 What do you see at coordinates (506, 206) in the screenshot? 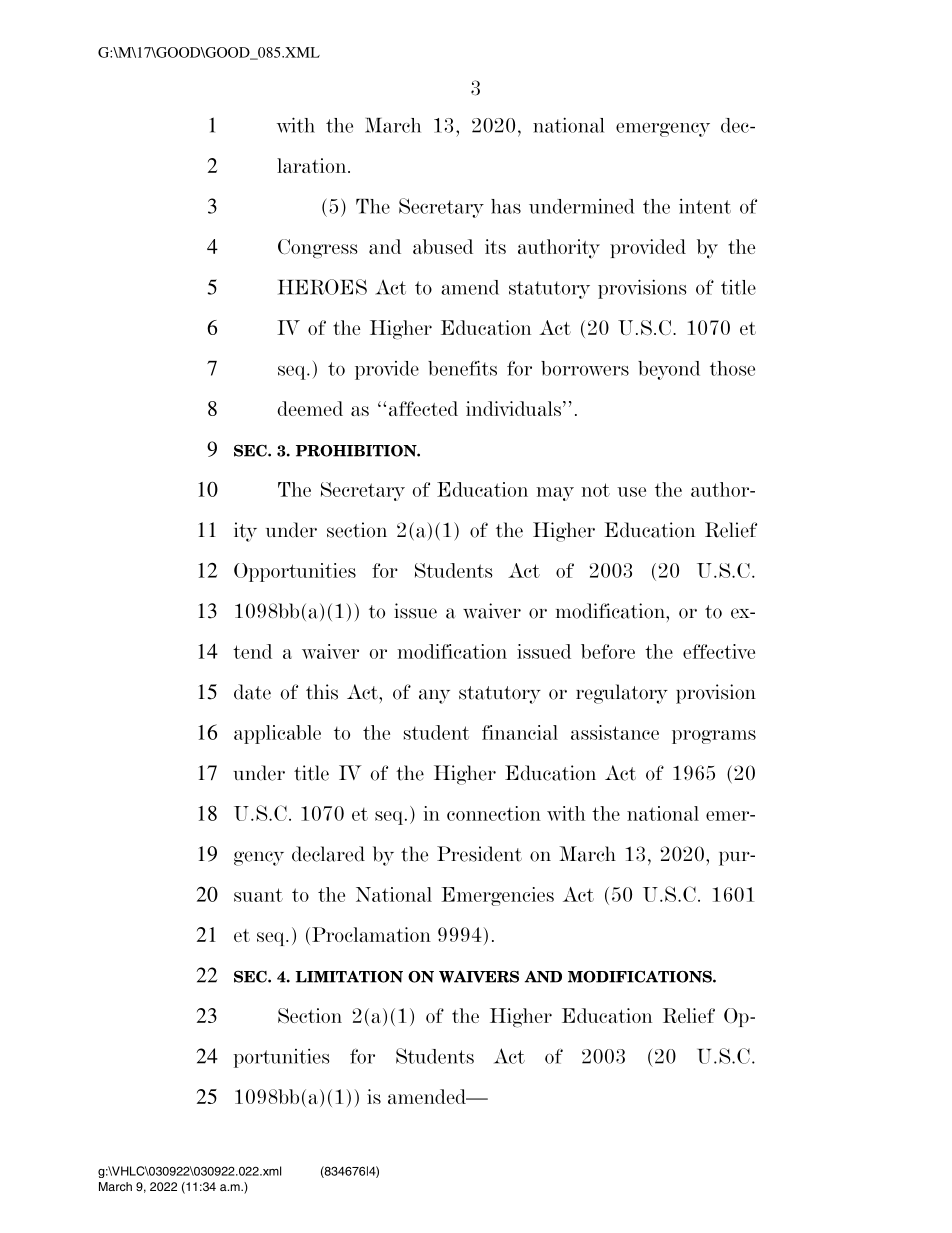
I see `has` at bounding box center [506, 206].
